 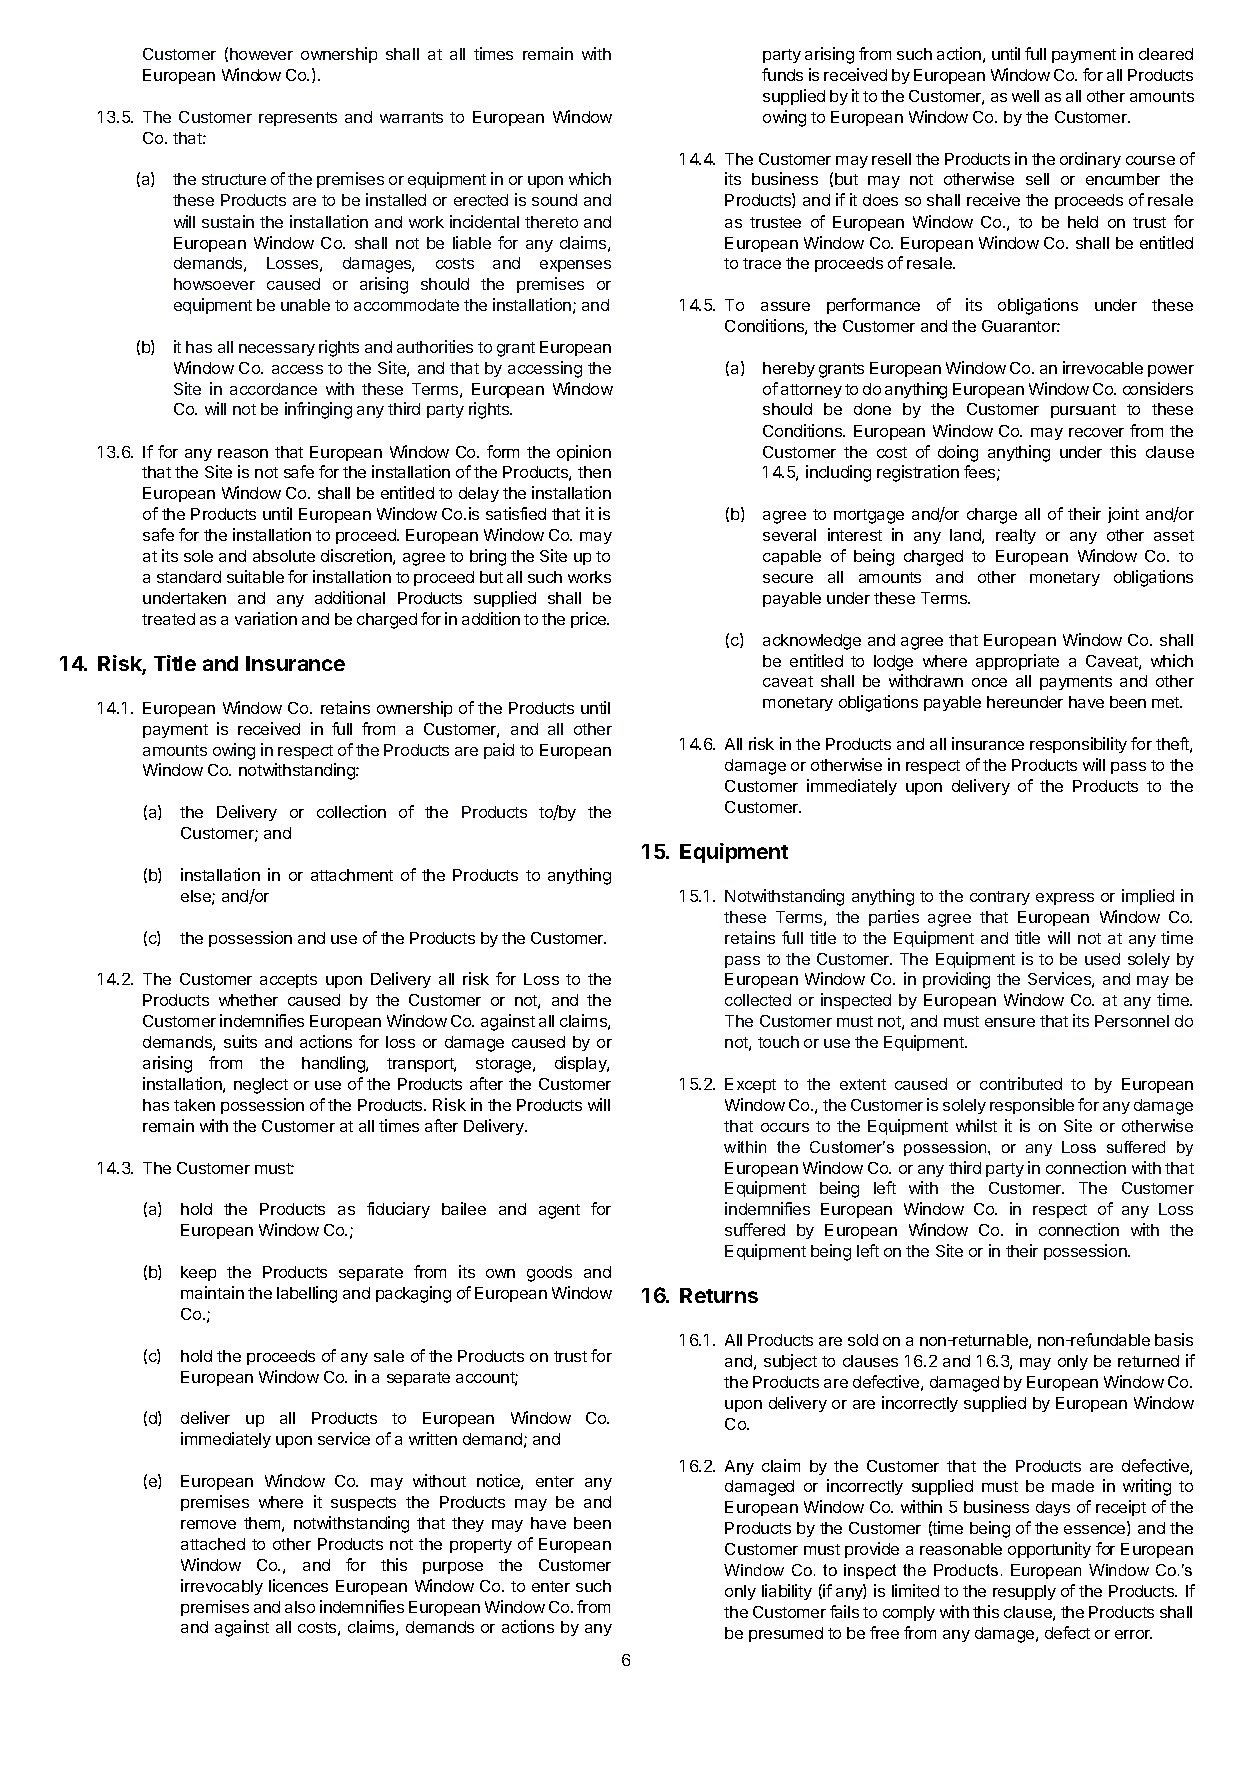 I want to click on represents, so click(x=298, y=119).
